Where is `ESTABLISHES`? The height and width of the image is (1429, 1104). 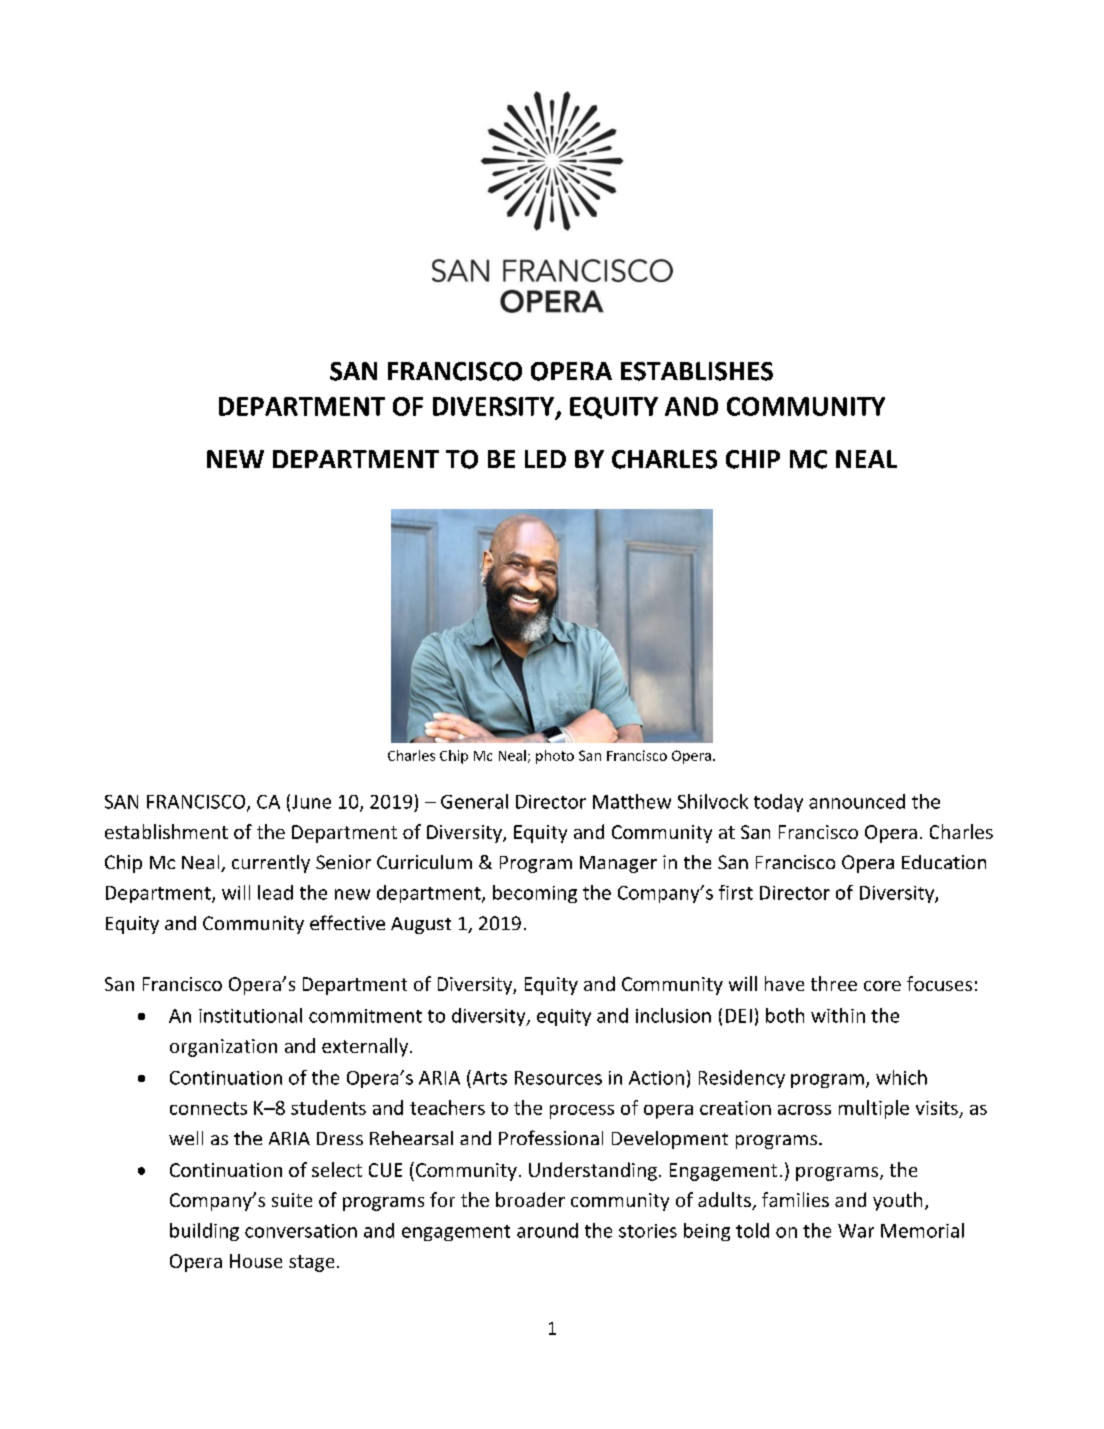
ESTABLISHES is located at coordinates (697, 371).
